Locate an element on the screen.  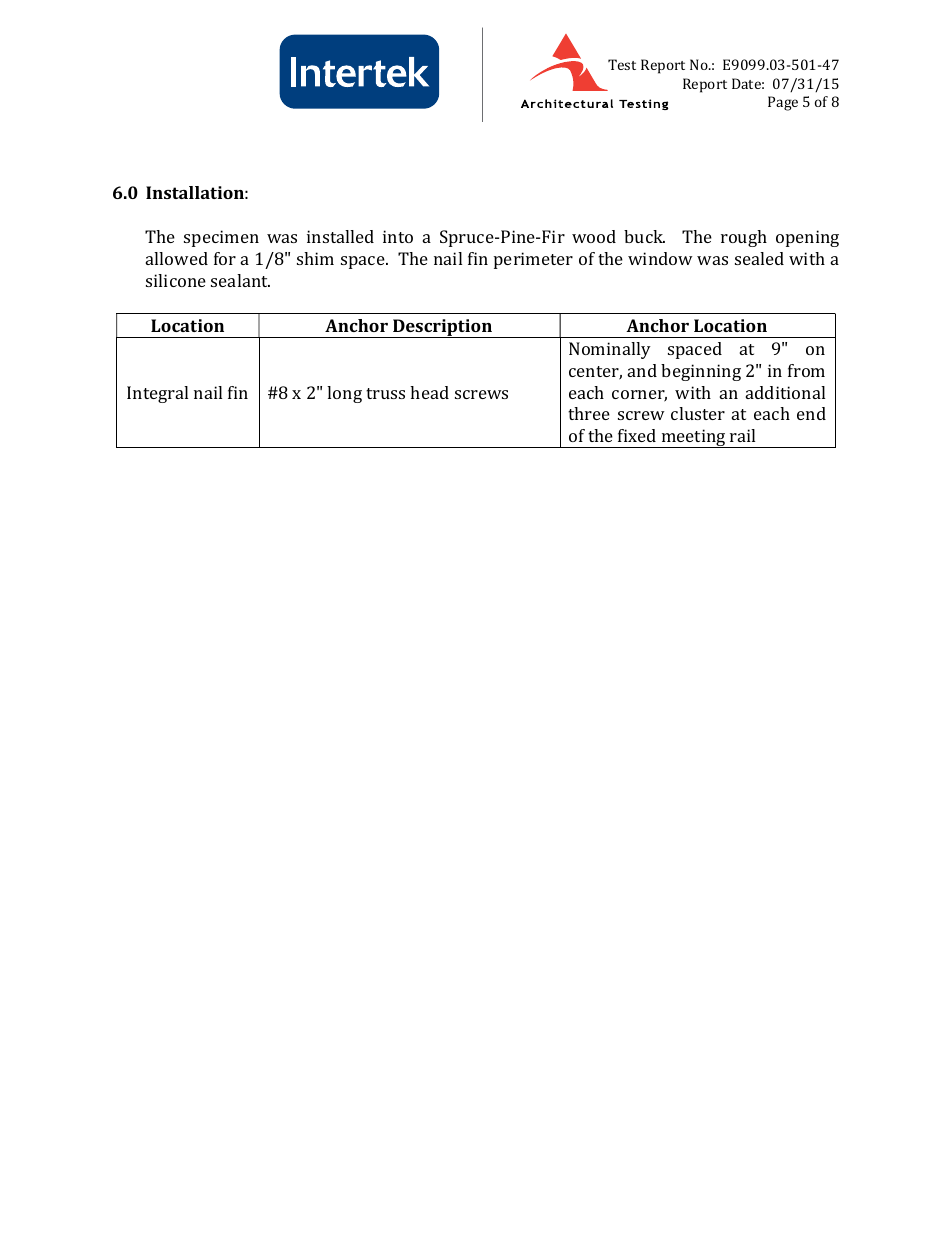
into is located at coordinates (398, 236).
